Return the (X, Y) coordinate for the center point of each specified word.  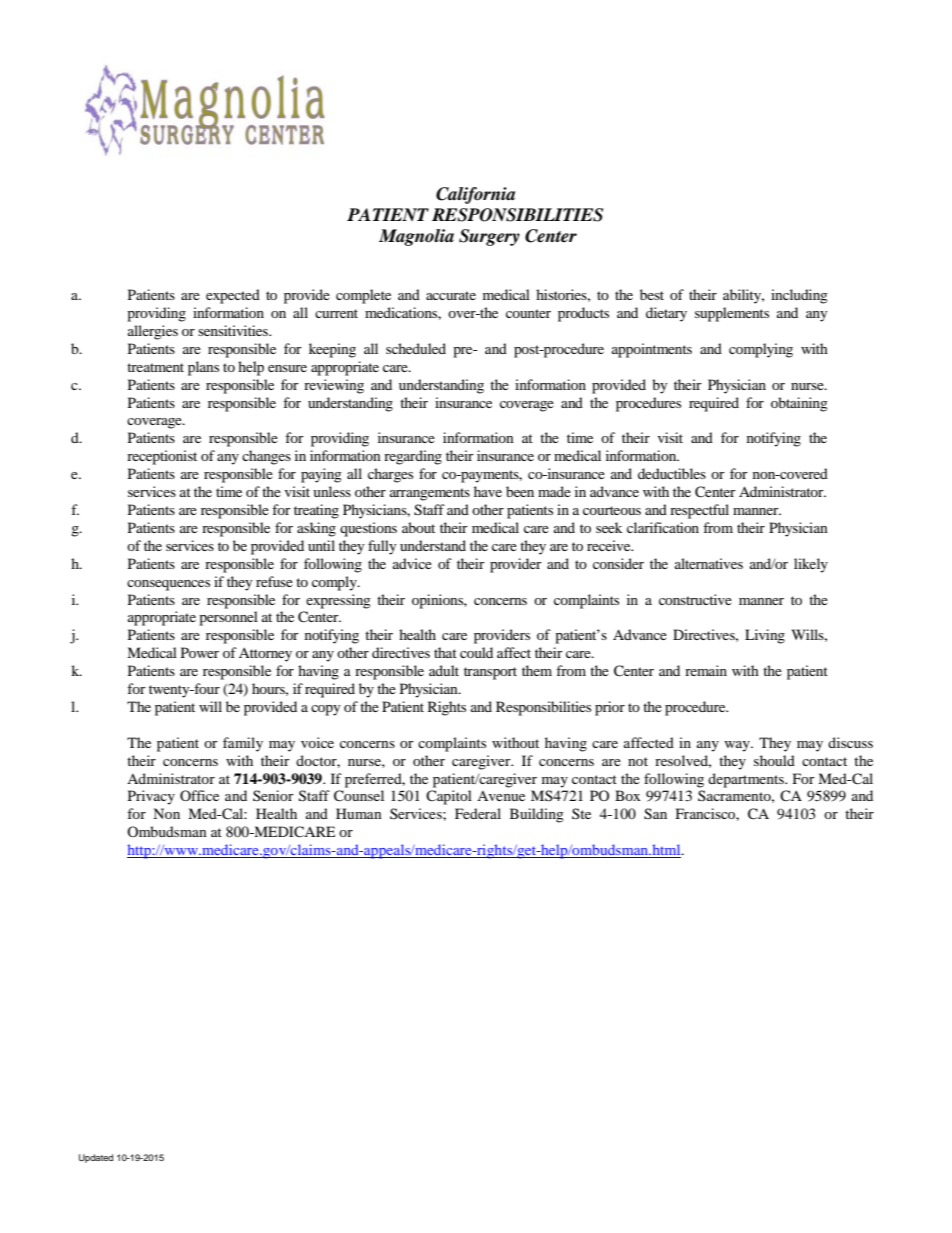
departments (747, 780)
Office (199, 795)
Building (537, 815)
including (799, 296)
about (418, 527)
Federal (478, 813)
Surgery (489, 237)
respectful (699, 511)
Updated (96, 1158)
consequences (168, 585)
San (655, 814)
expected (233, 296)
